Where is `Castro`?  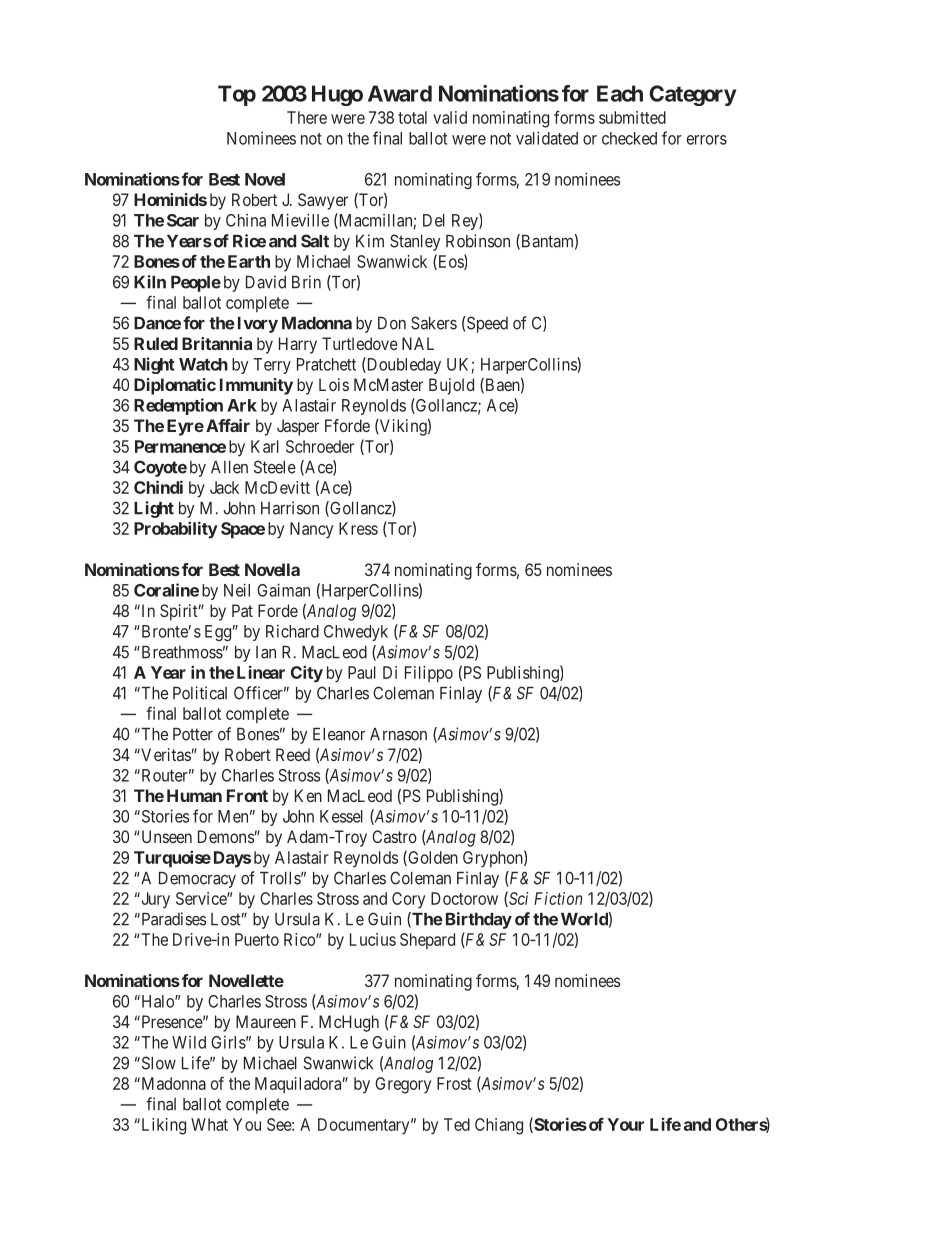 Castro is located at coordinates (394, 836).
